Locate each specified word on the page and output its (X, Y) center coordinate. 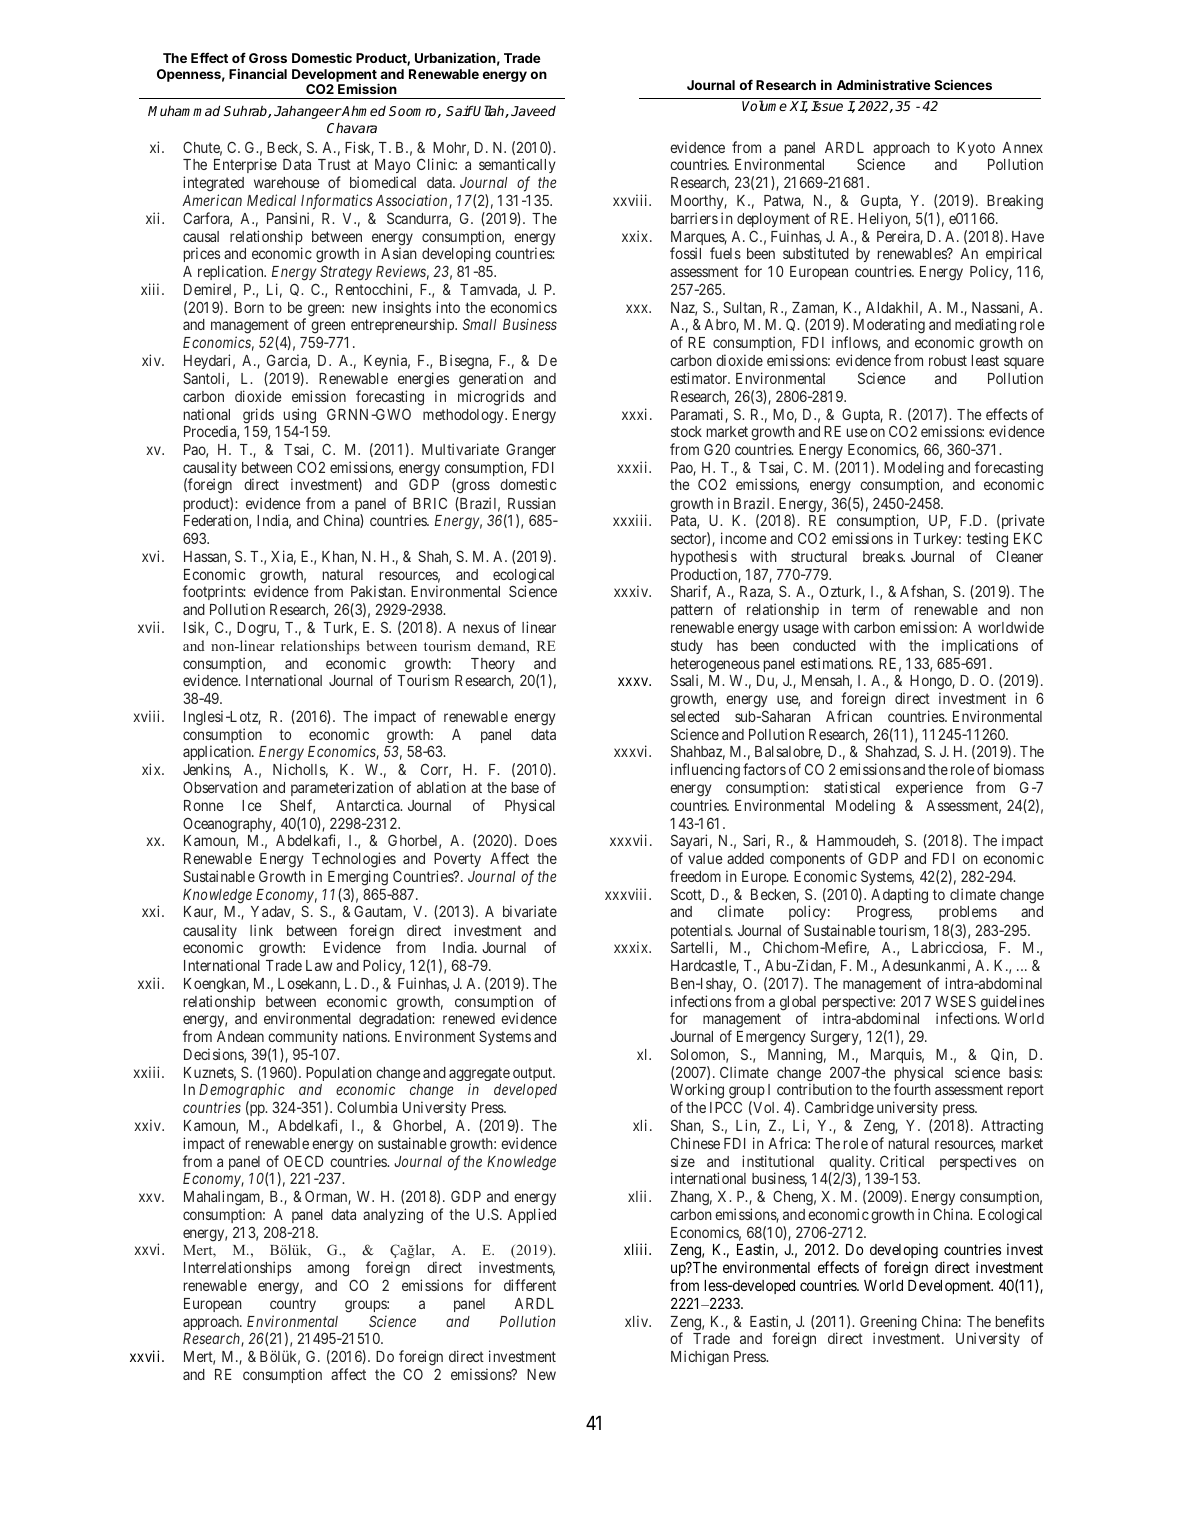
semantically (517, 167)
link (261, 930)
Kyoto (976, 149)
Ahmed (363, 111)
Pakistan (378, 591)
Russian (532, 503)
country (293, 1305)
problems (968, 913)
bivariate (530, 911)
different (530, 1285)
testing (987, 540)
